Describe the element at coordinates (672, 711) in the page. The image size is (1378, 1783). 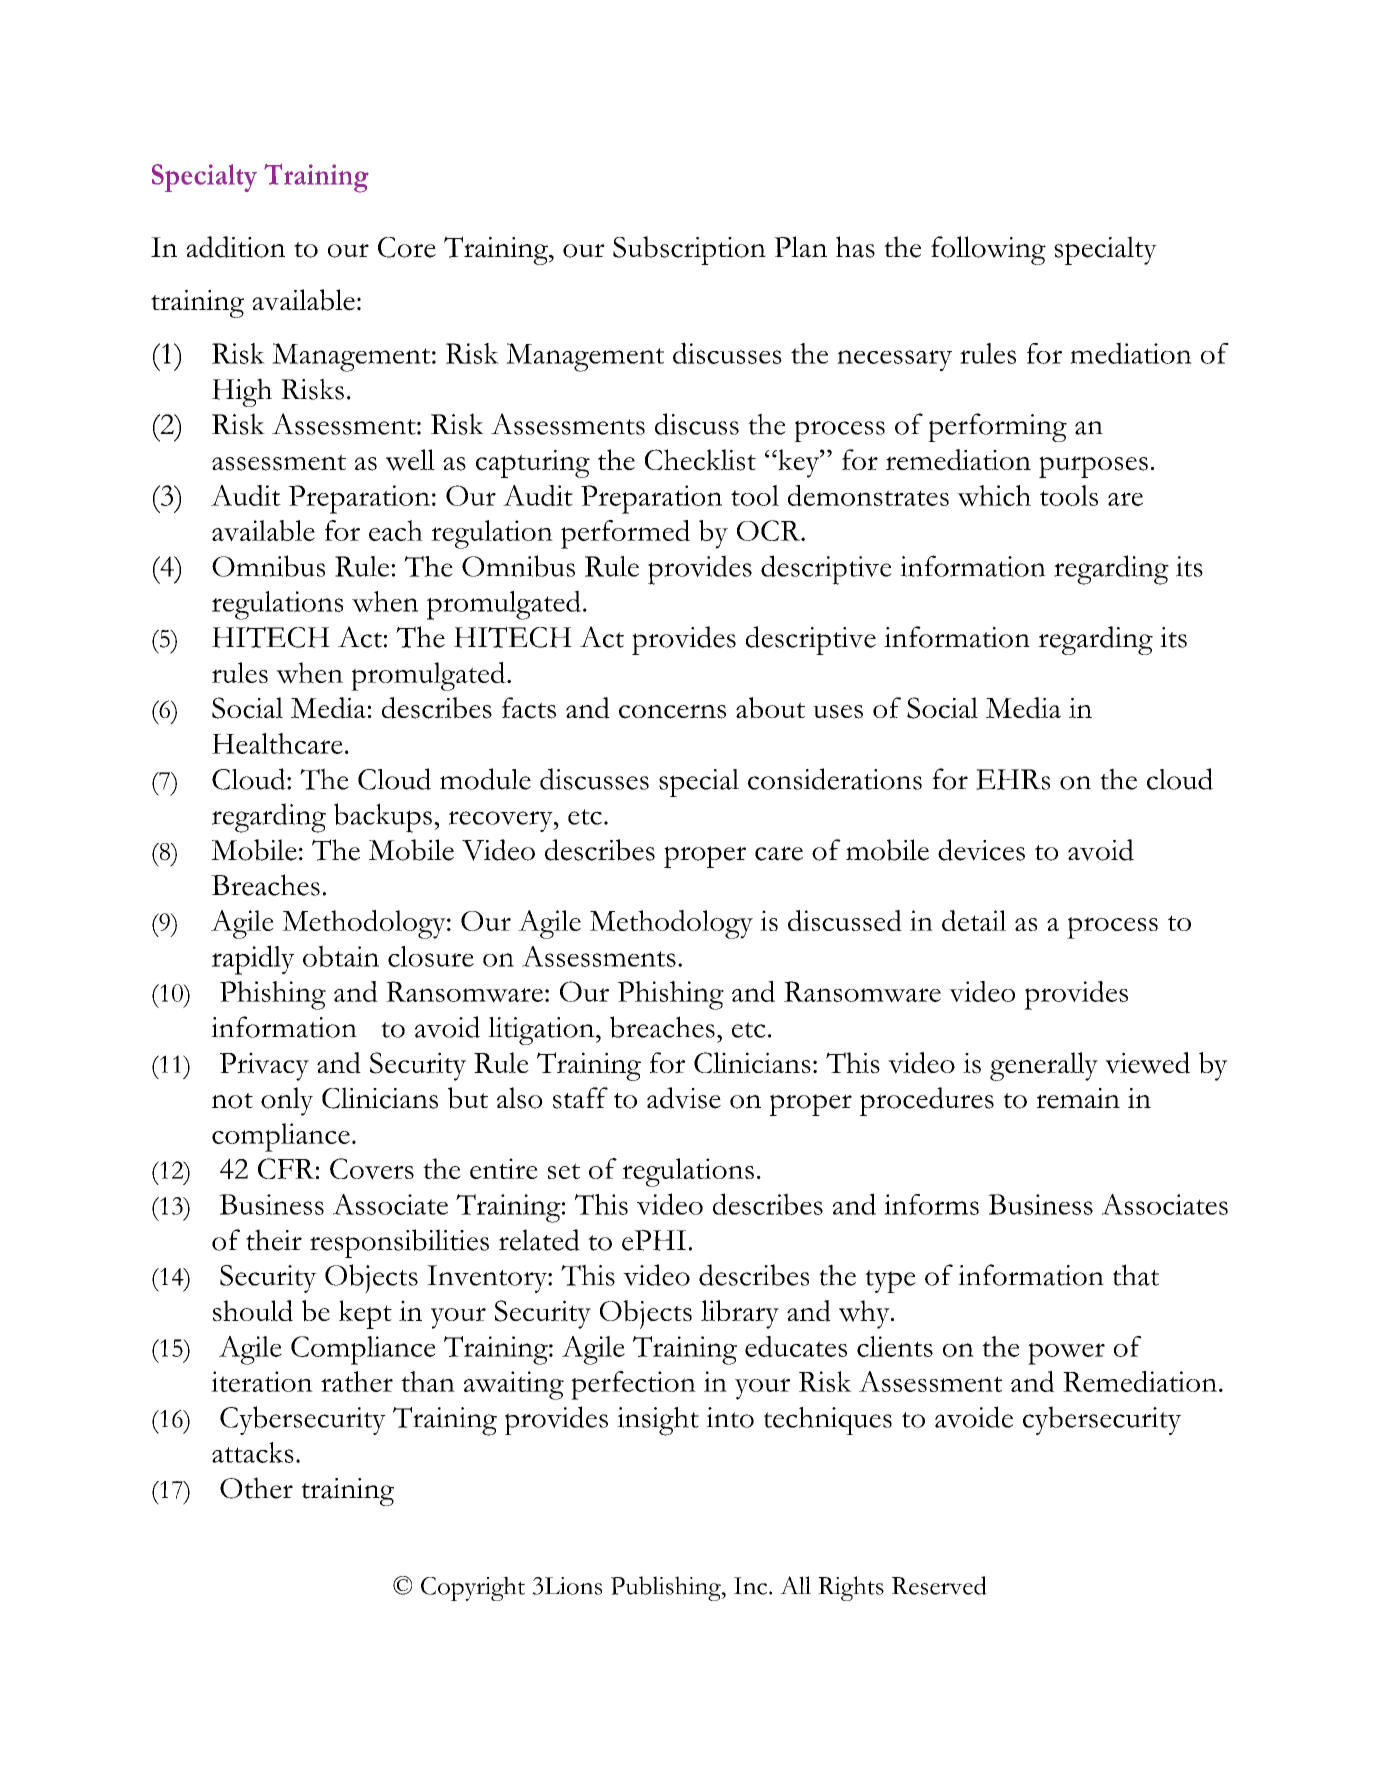
I see `concerns` at that location.
